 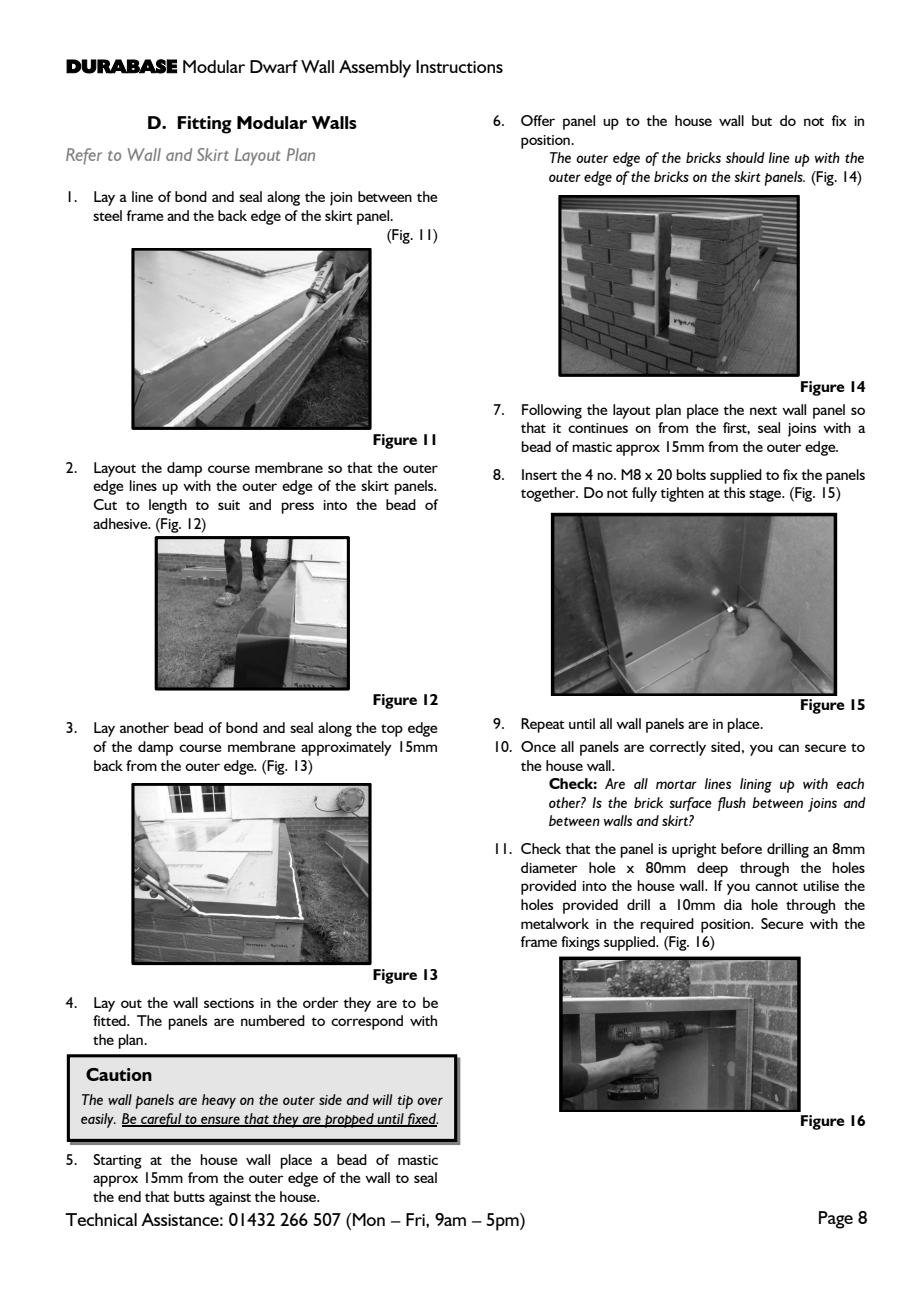 What do you see at coordinates (459, 66) in the image?
I see `Instructions` at bounding box center [459, 66].
